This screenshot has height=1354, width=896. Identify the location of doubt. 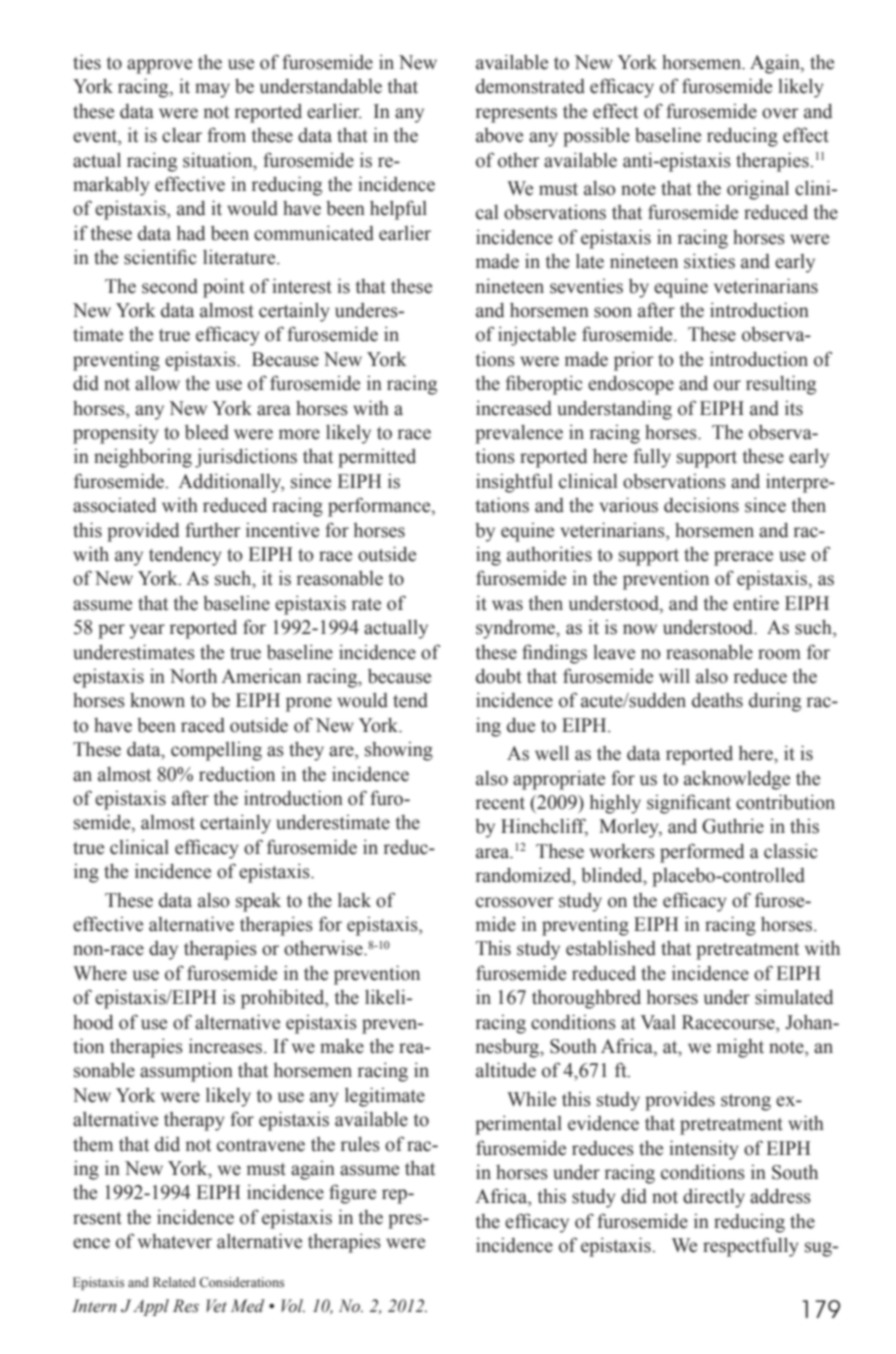
(499, 676).
